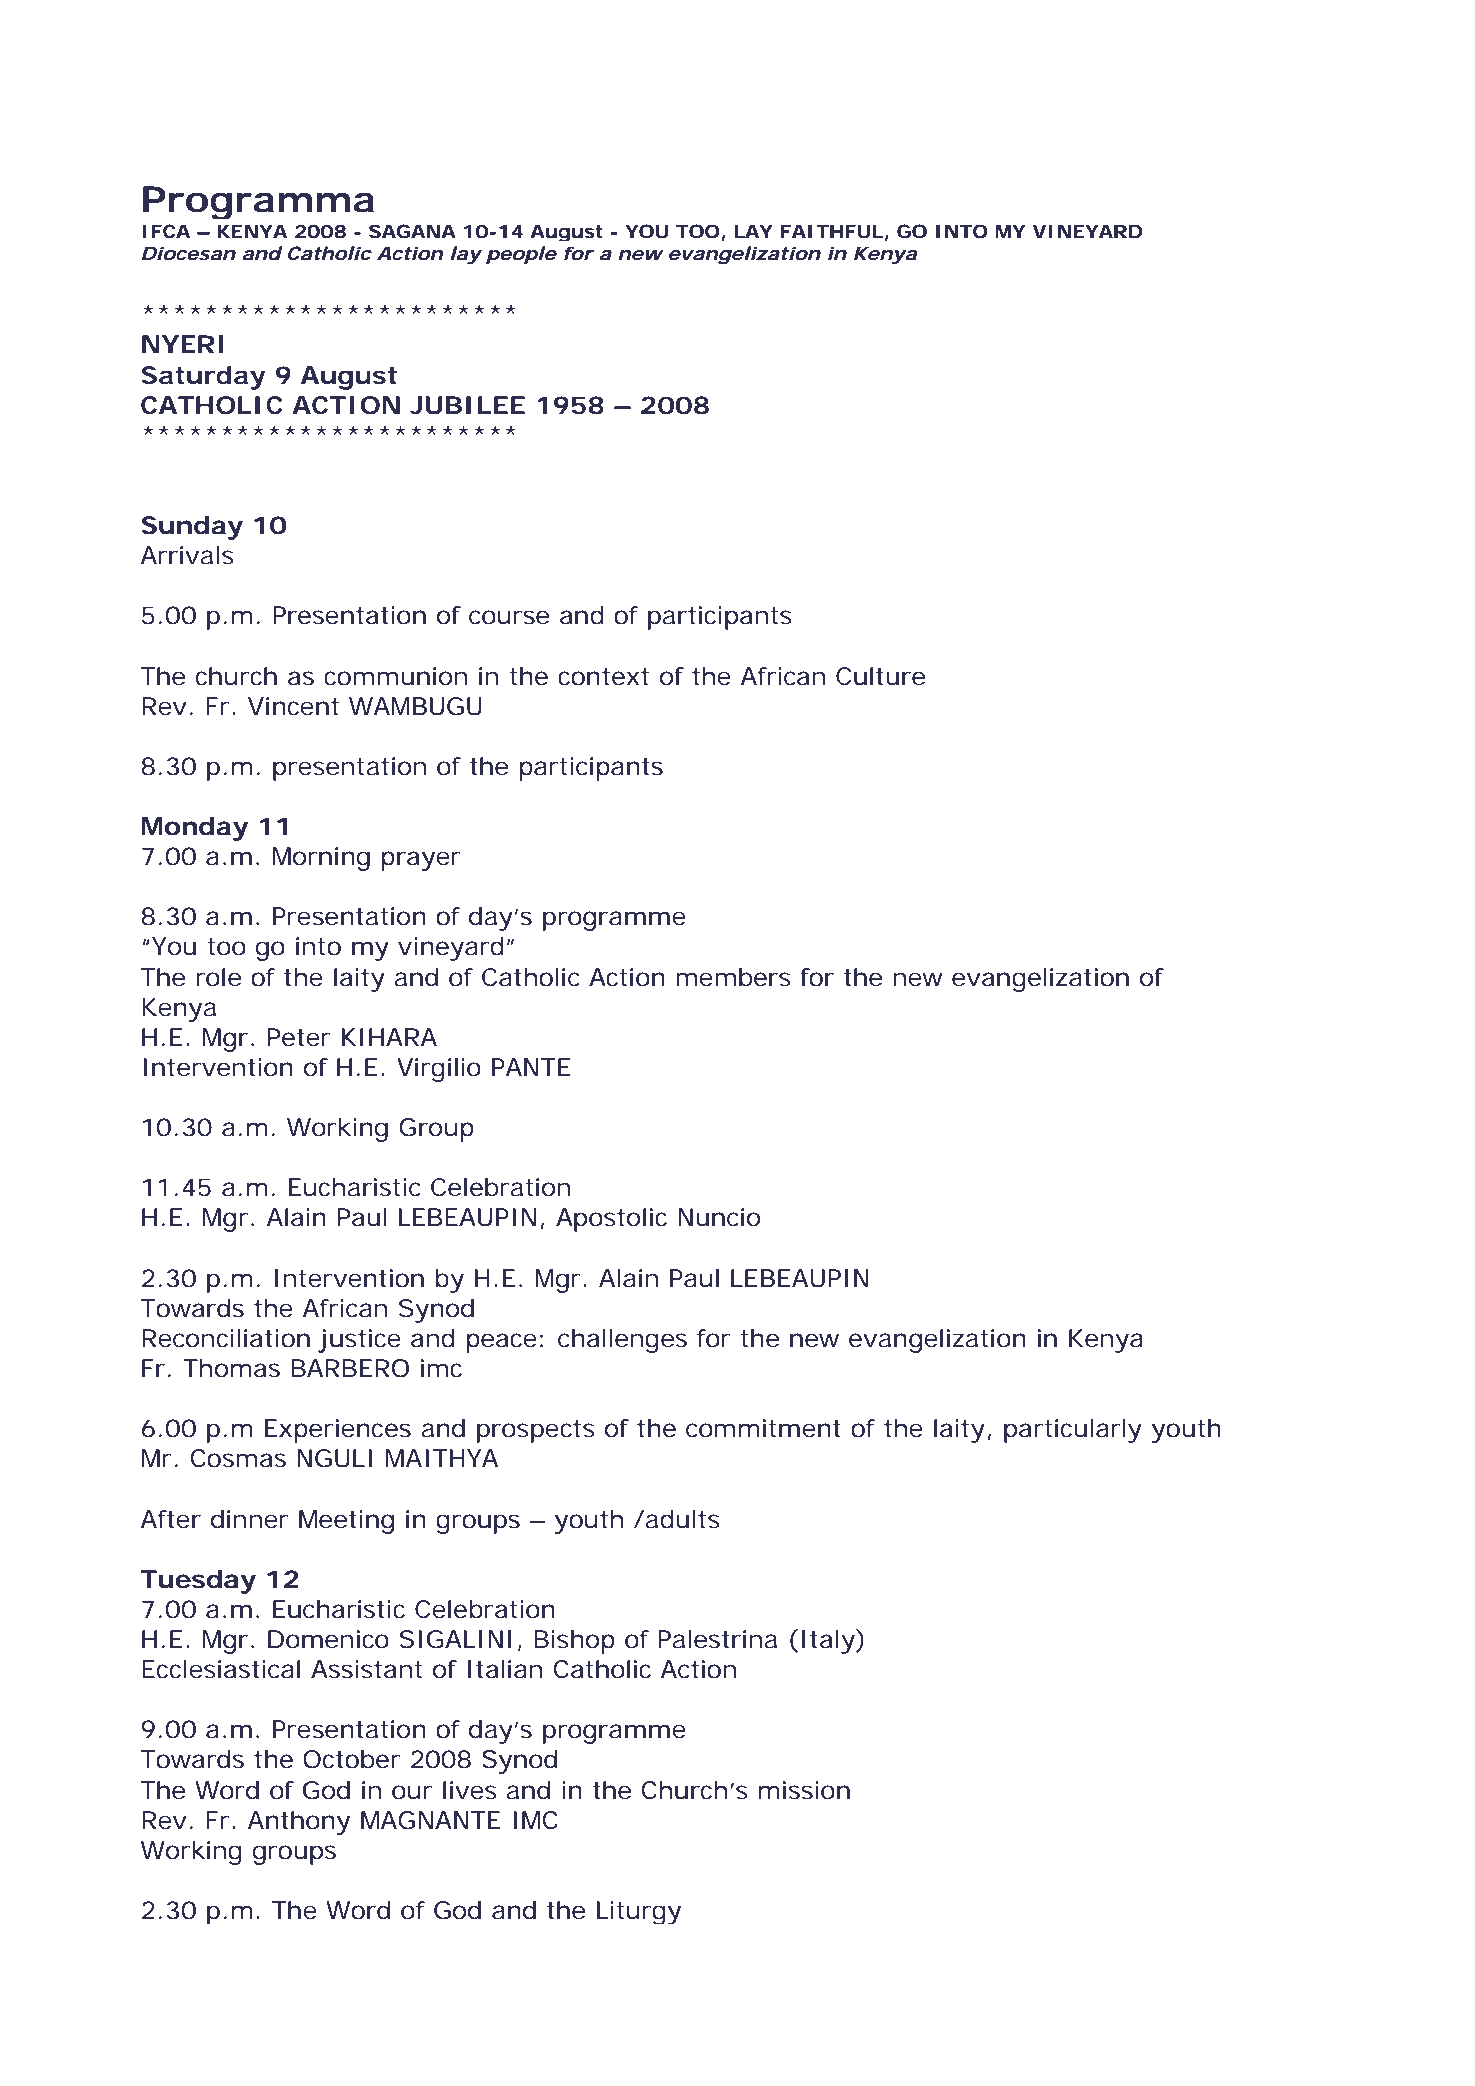 This page has height=2086, width=1475. Describe the element at coordinates (880, 676) in the page. I see `Culture` at that location.
